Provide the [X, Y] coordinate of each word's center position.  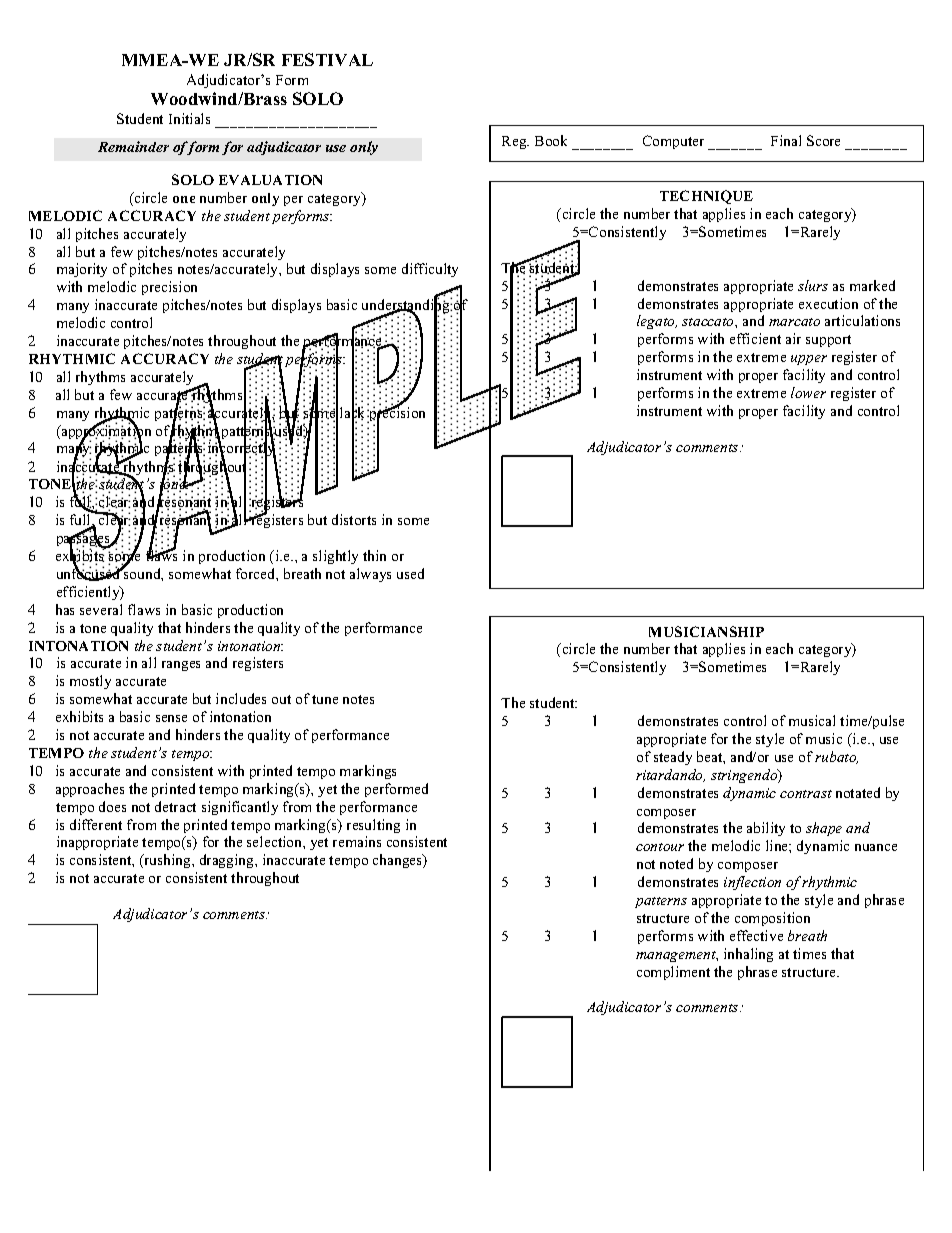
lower [808, 392]
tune [325, 699]
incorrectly [242, 450]
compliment [673, 973]
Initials [189, 118]
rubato [836, 757]
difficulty [430, 270]
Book [551, 140]
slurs [813, 285]
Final [786, 140]
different [96, 824]
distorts [354, 519]
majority [82, 270]
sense [171, 718]
